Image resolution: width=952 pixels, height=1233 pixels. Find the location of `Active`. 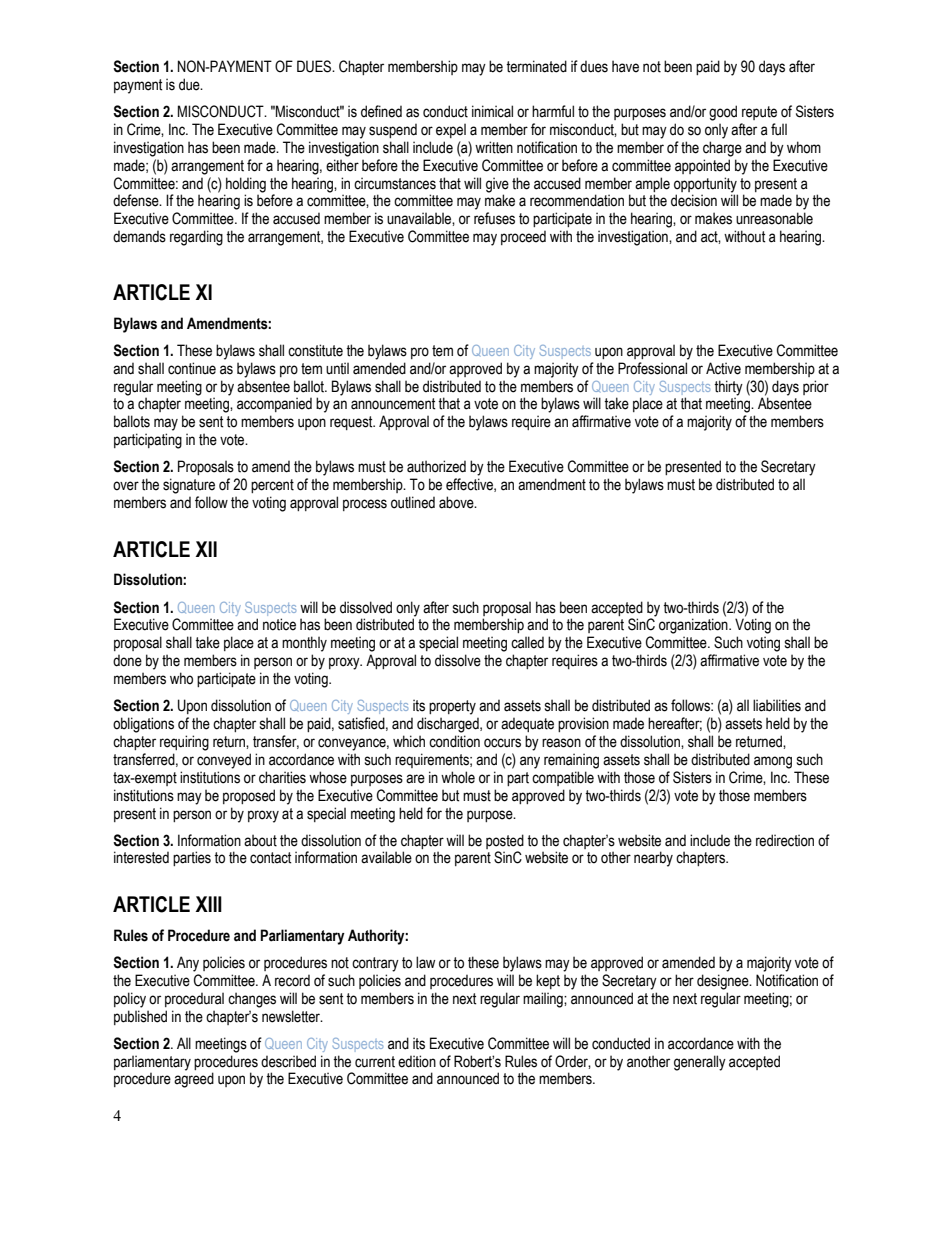

Active is located at coordinates (723, 368).
